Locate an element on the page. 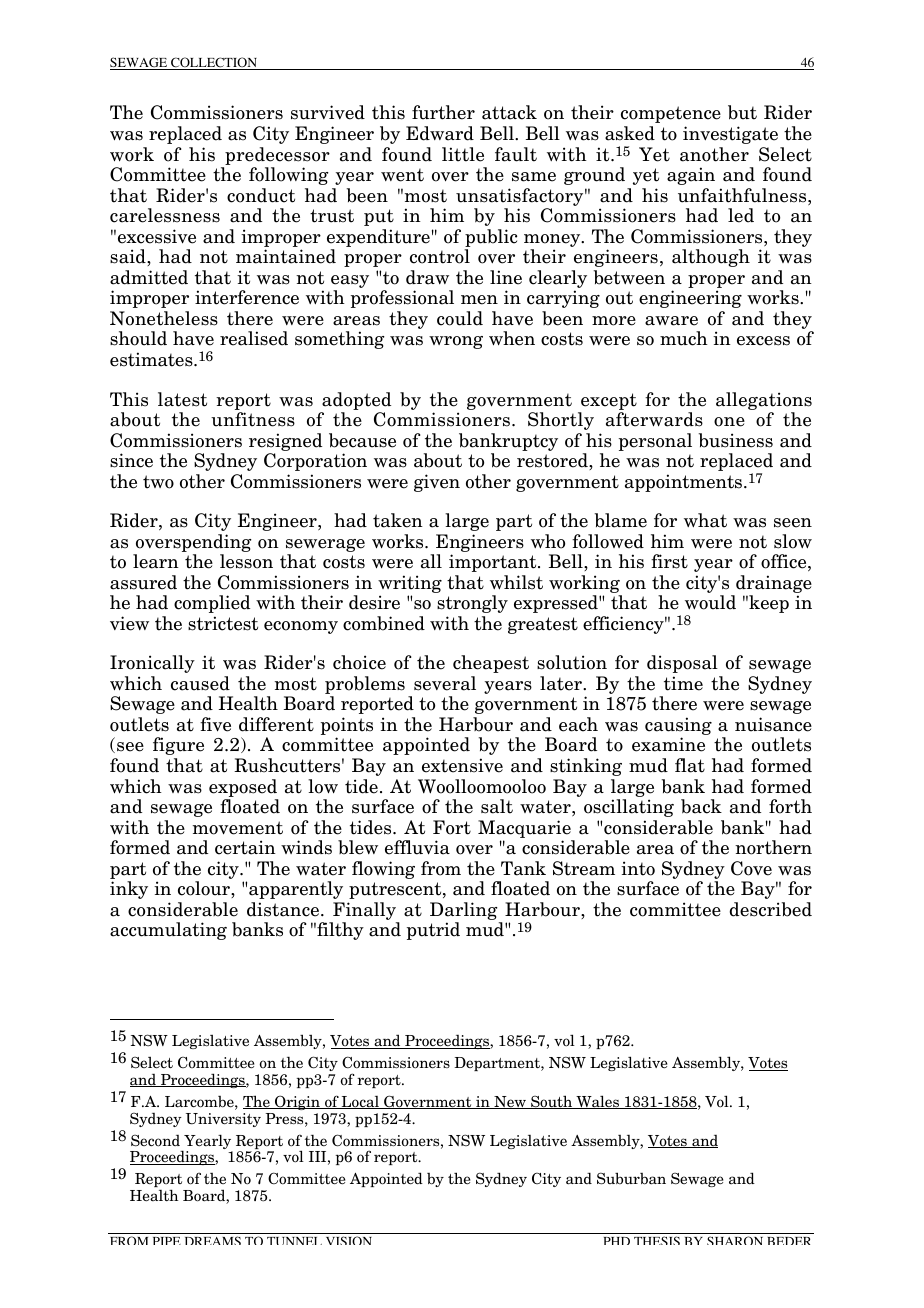  cheapest is located at coordinates (491, 664).
